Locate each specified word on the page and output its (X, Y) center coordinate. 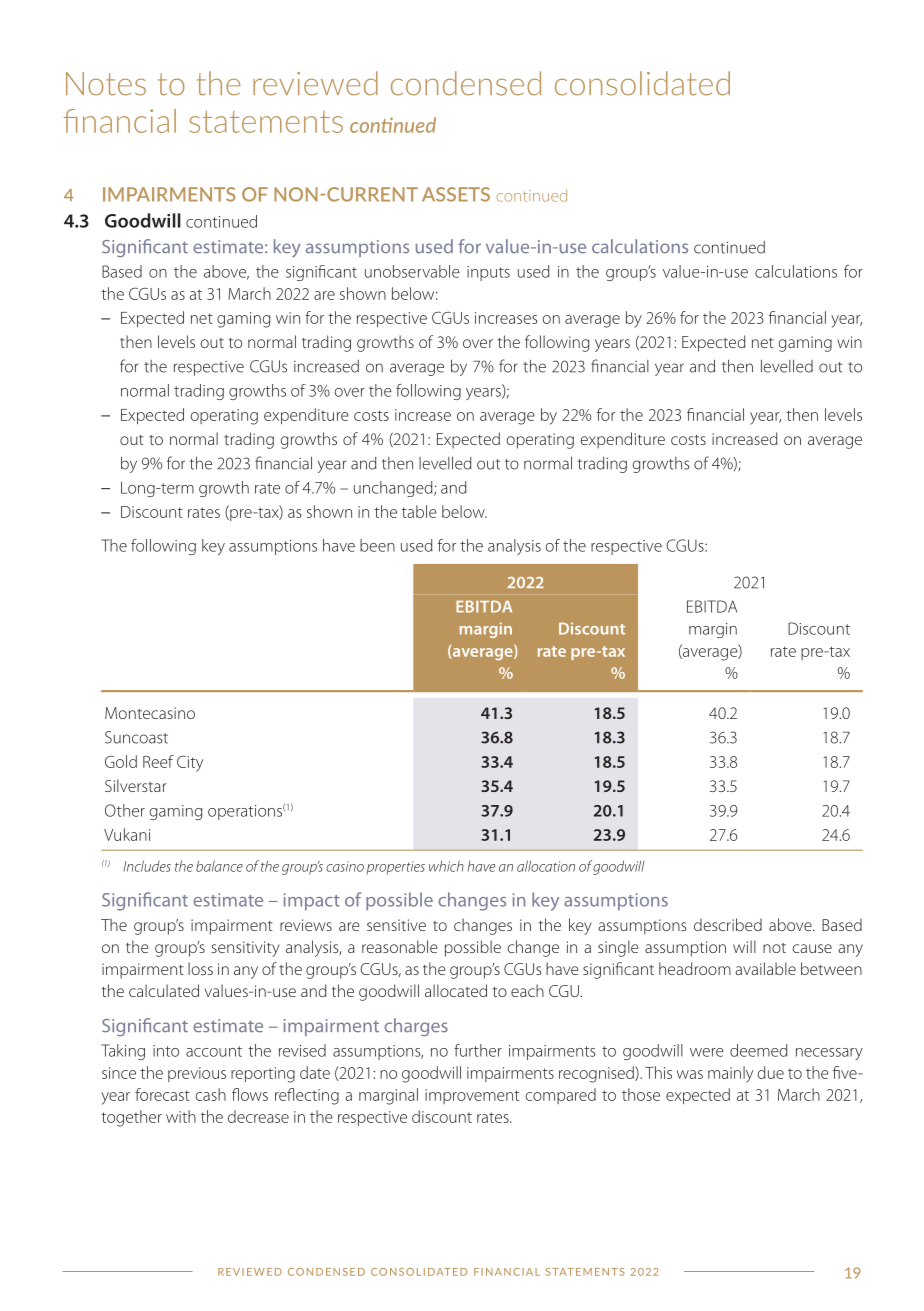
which (446, 866)
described (728, 924)
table (419, 511)
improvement (472, 1096)
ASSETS (456, 194)
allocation (546, 866)
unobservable (412, 271)
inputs (488, 273)
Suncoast (136, 737)
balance (219, 866)
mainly (730, 1074)
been (377, 545)
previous (197, 1074)
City (190, 763)
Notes (106, 84)
